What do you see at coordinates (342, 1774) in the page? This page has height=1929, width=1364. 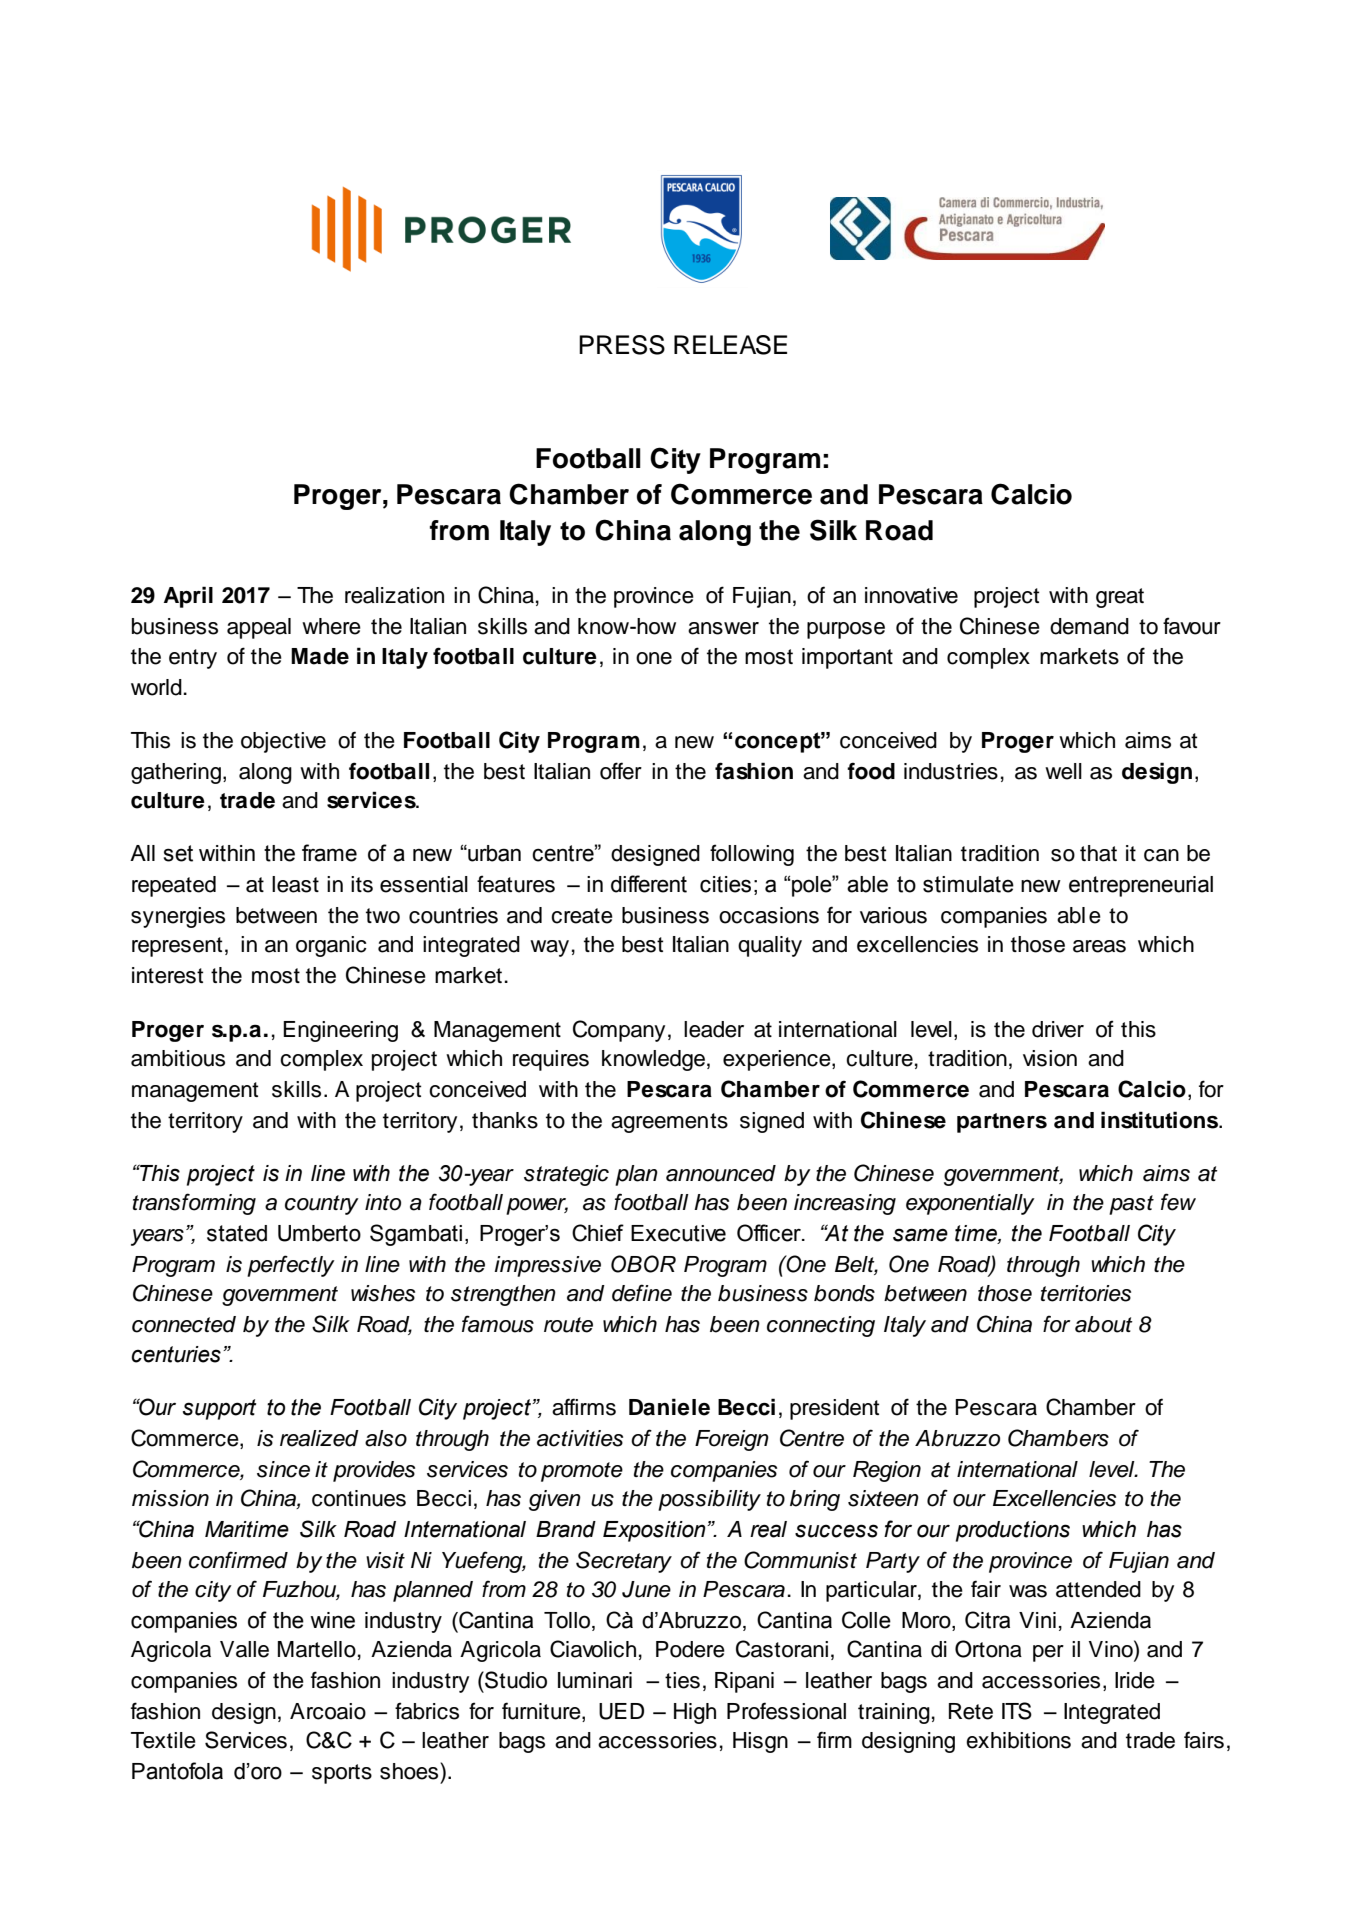 I see `sports` at bounding box center [342, 1774].
